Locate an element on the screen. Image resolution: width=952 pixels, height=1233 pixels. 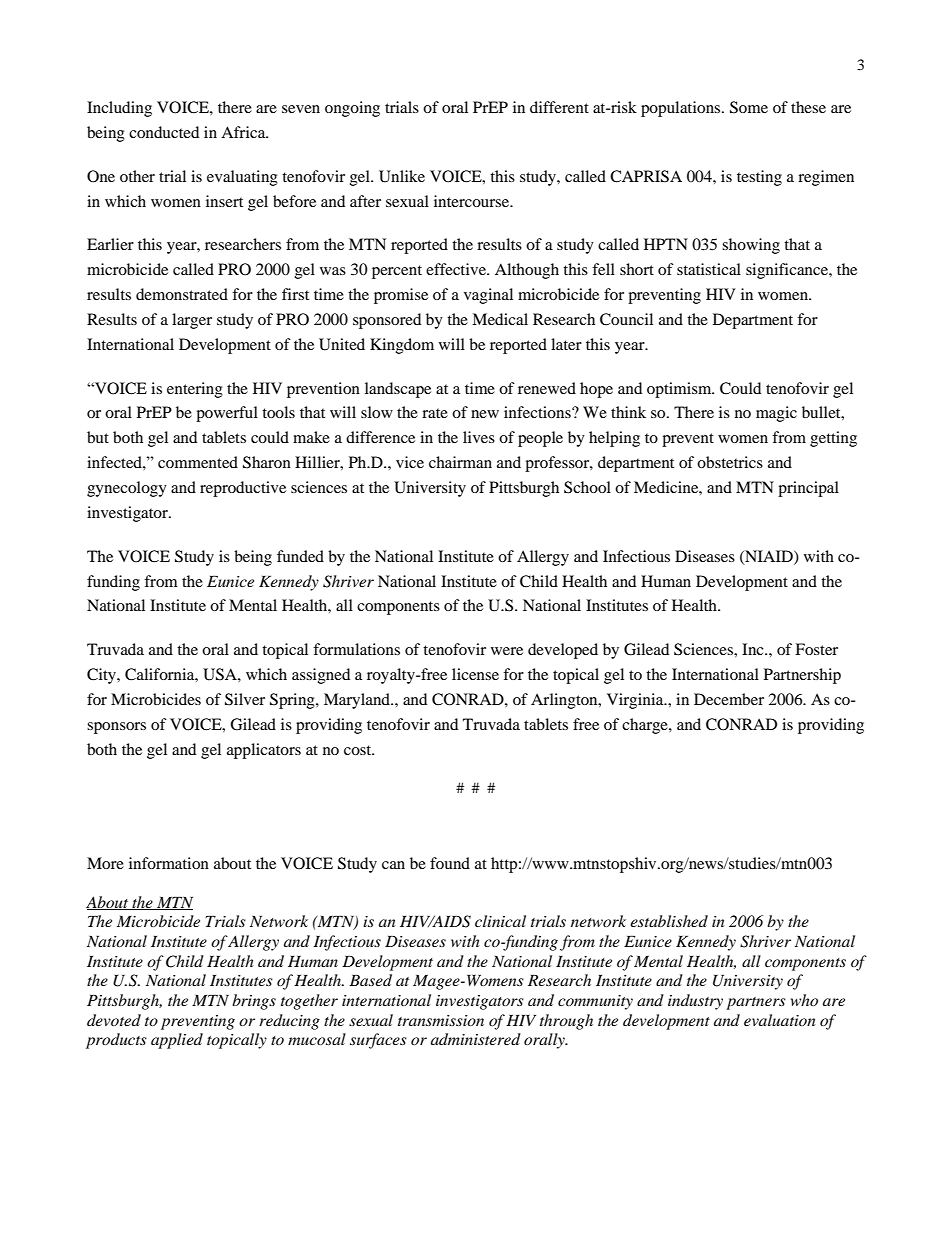
transmission is located at coordinates (441, 1020).
